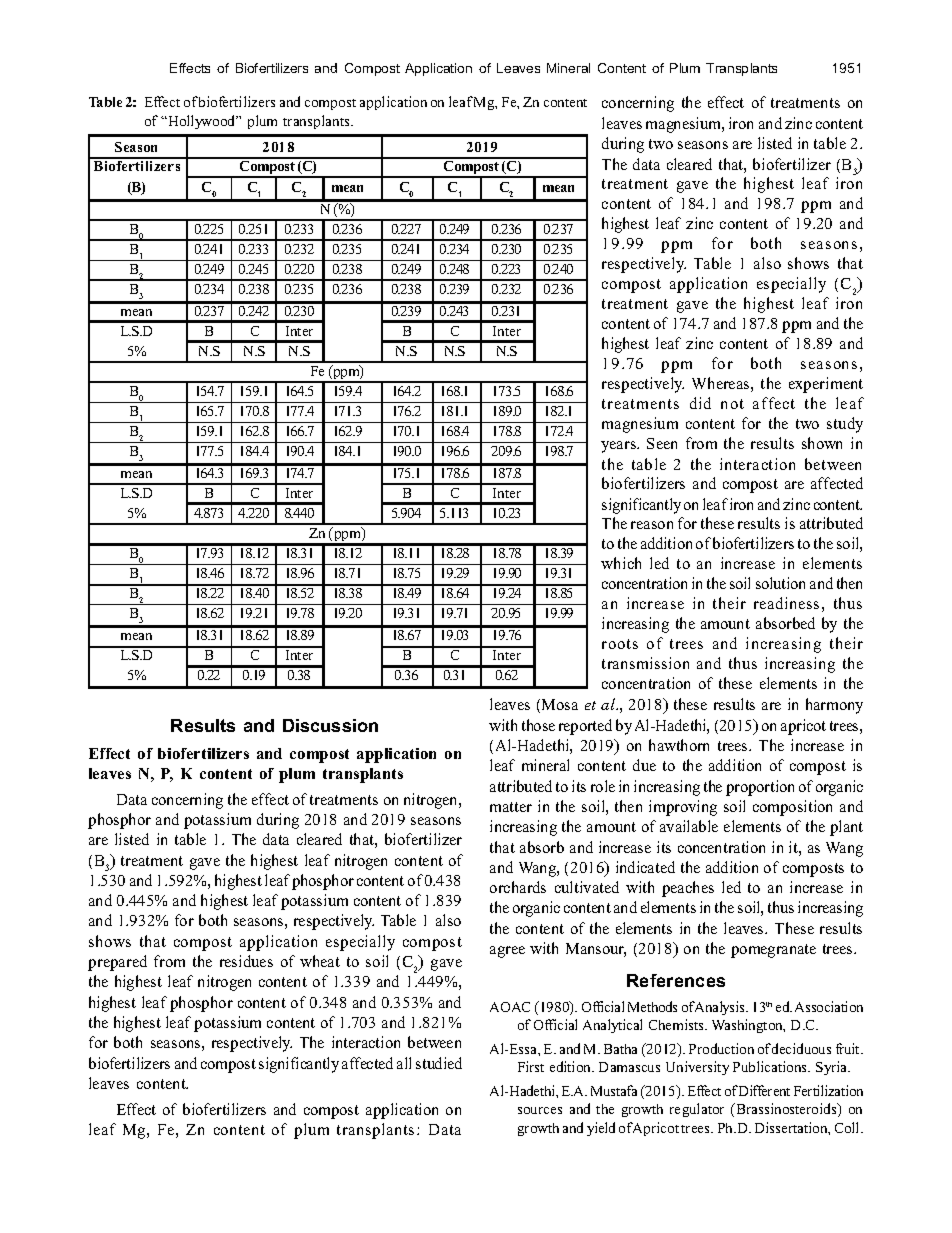 The height and width of the screenshot is (1233, 952). Describe the element at coordinates (764, 1090) in the screenshot. I see `Different` at that location.
